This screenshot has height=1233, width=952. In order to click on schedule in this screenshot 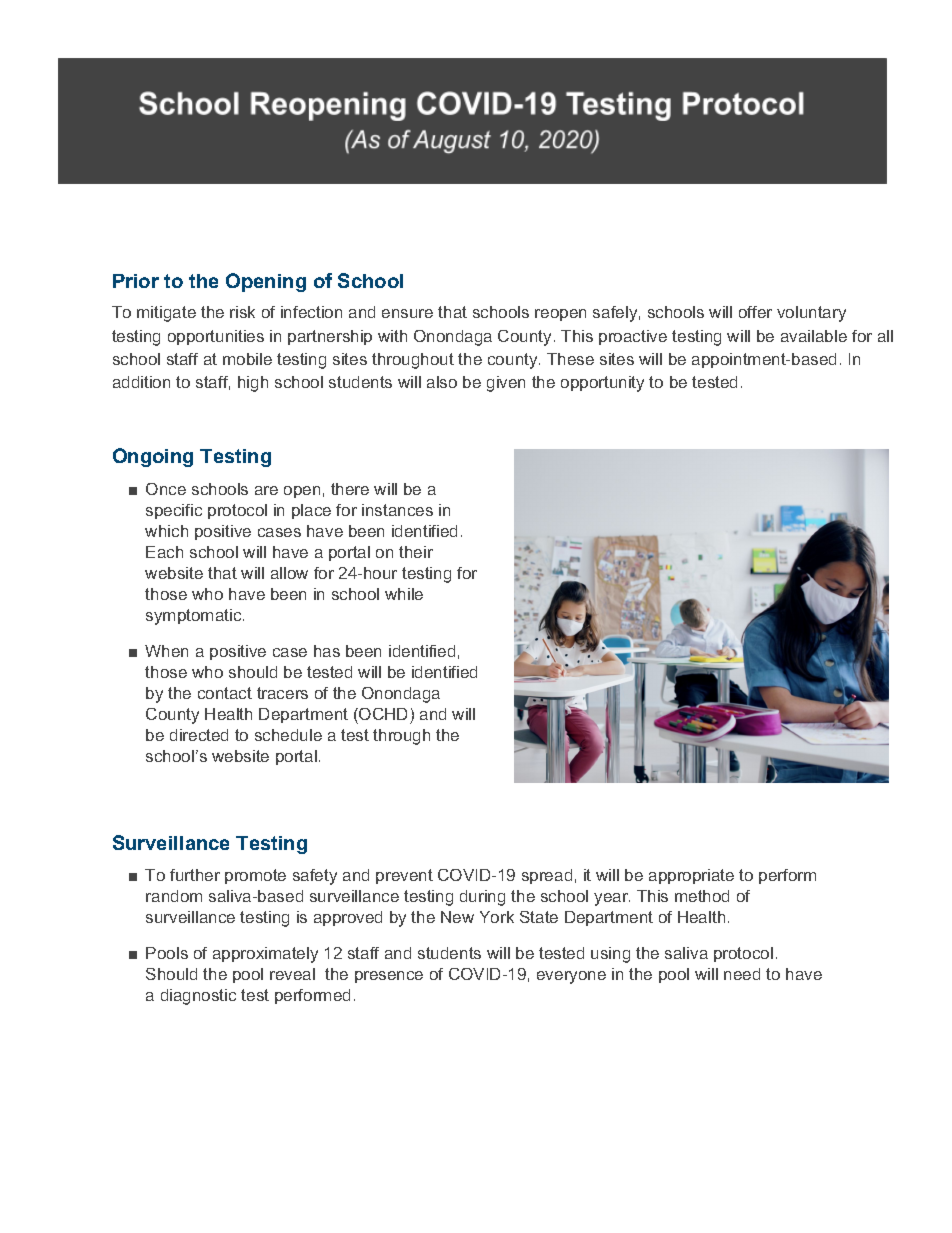, I will do `click(288, 735)`.
